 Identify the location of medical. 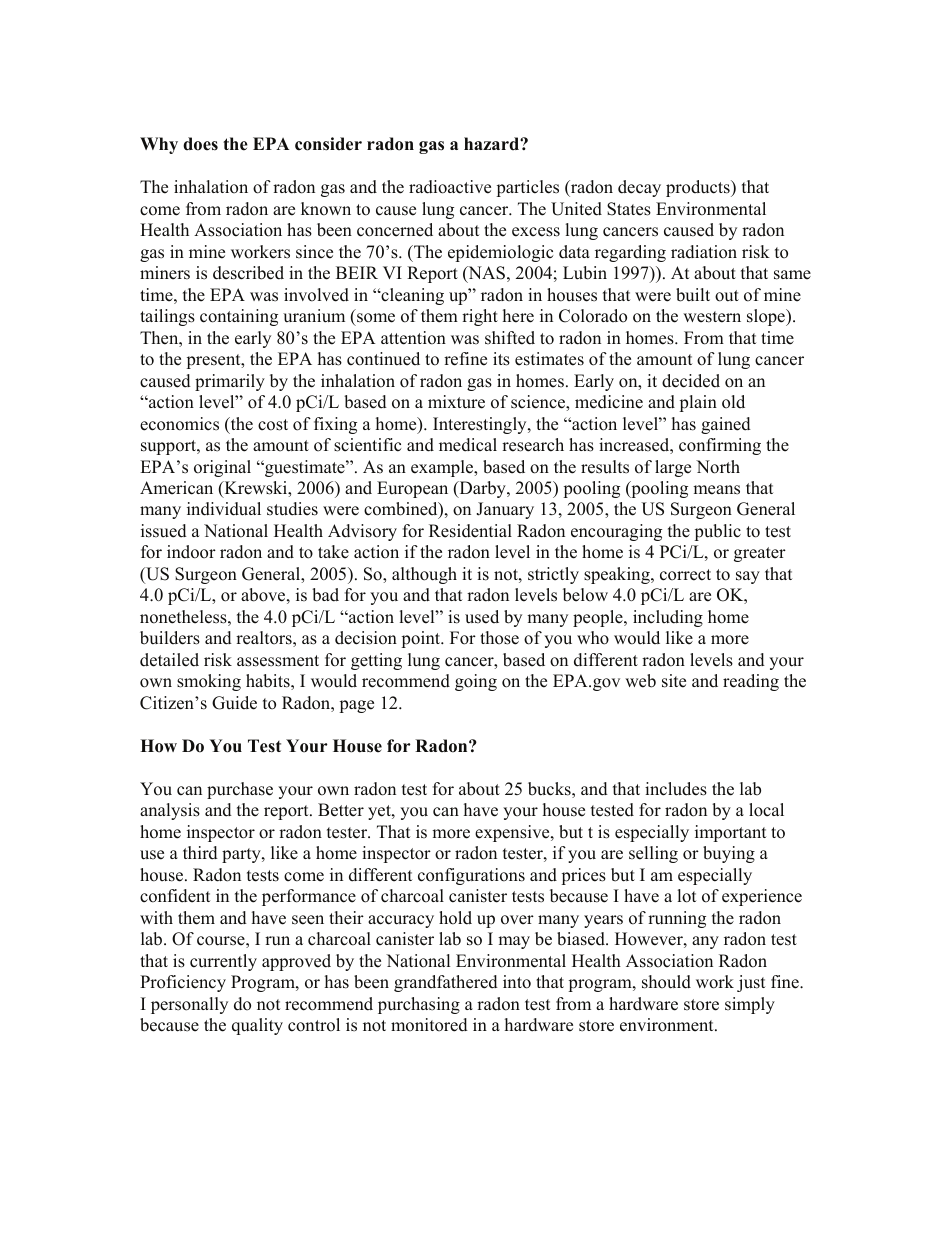
(468, 445).
